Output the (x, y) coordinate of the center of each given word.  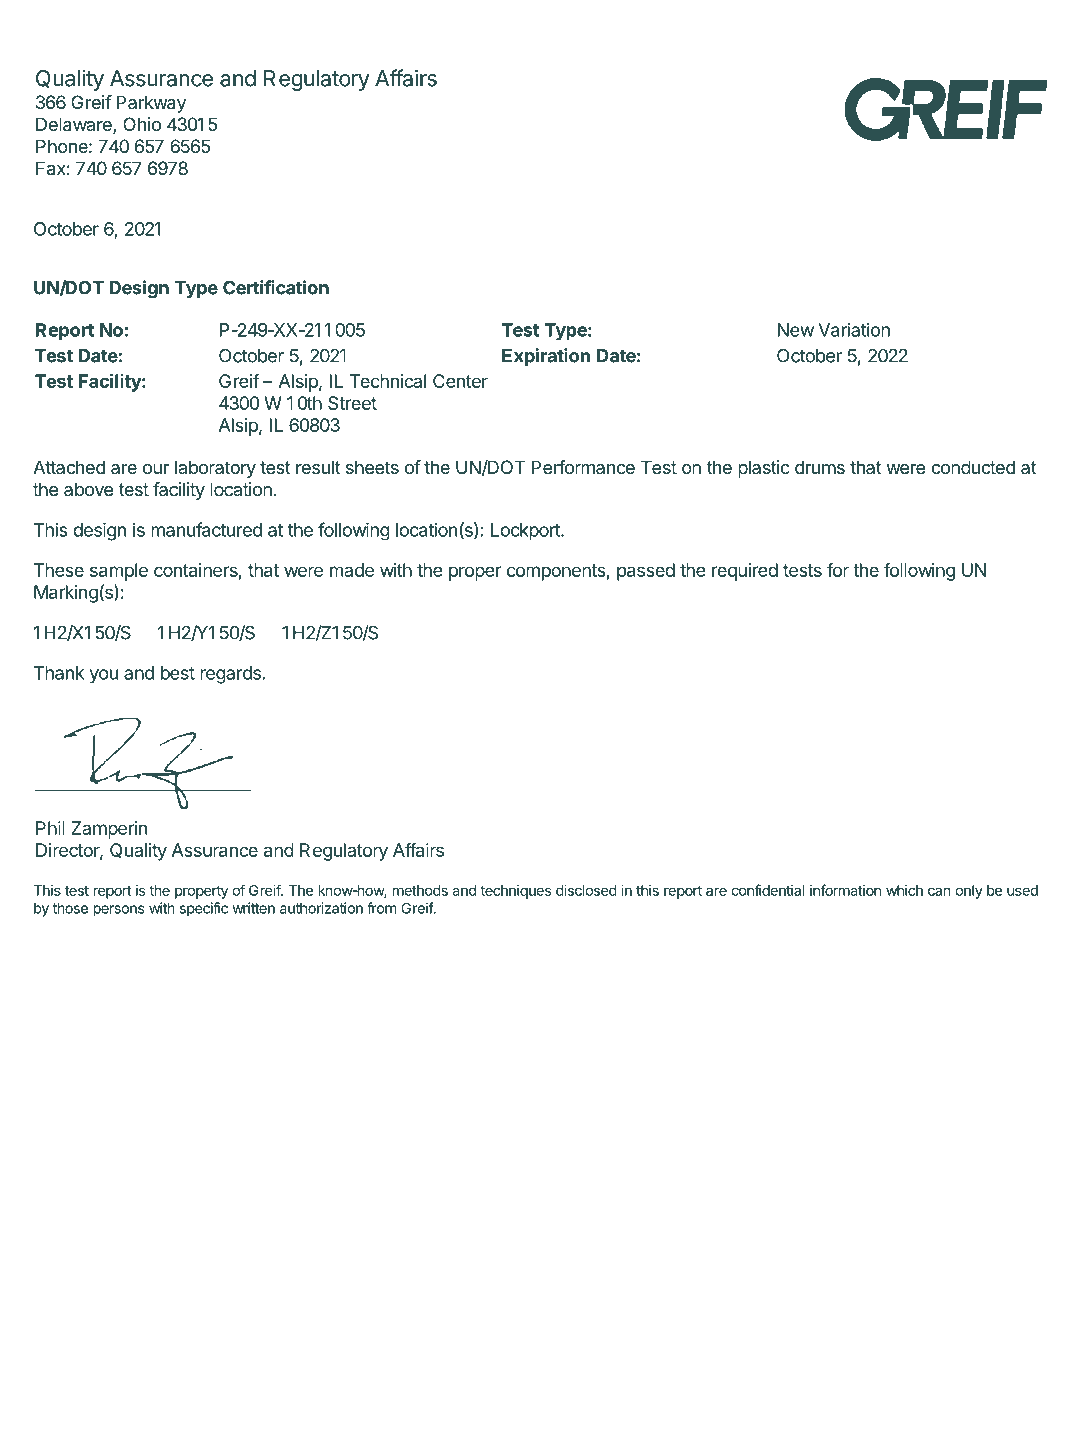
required (745, 572)
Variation (854, 330)
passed (646, 572)
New (796, 330)
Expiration (546, 357)
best (178, 673)
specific (204, 909)
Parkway (151, 104)
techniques (516, 892)
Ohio (142, 124)
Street (352, 403)
